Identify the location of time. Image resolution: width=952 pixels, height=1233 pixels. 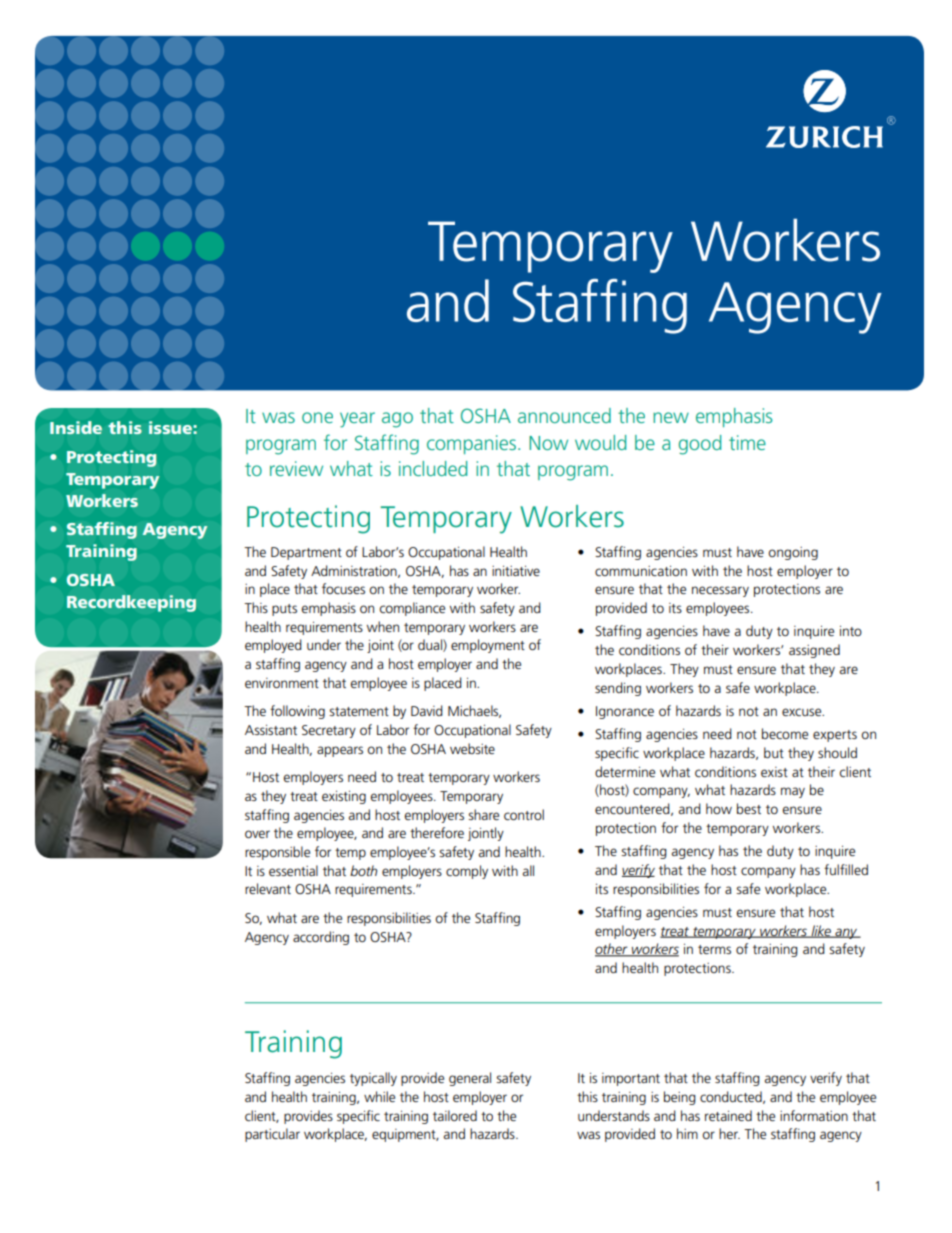
(747, 442).
